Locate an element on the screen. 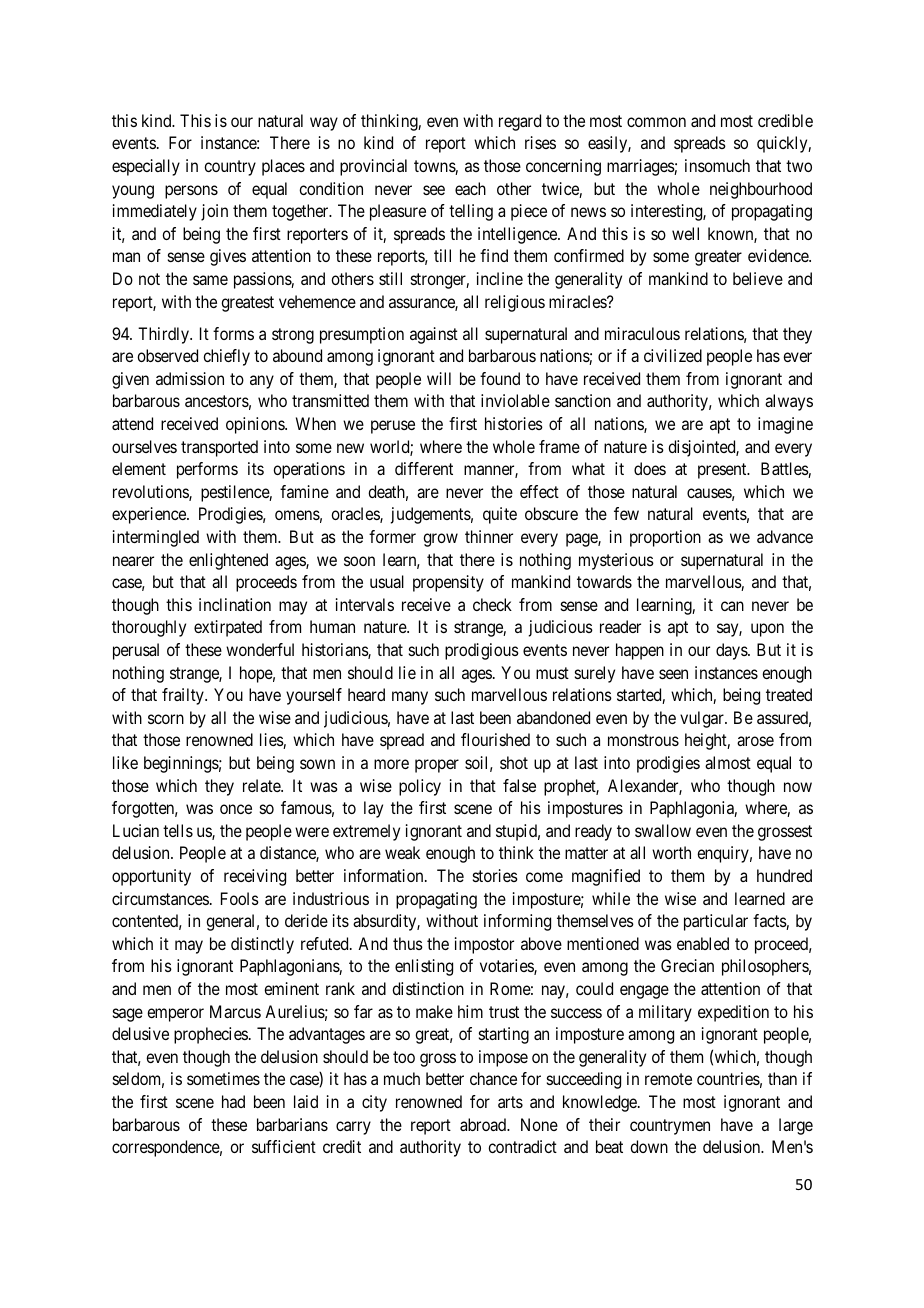  extirpated is located at coordinates (228, 628).
